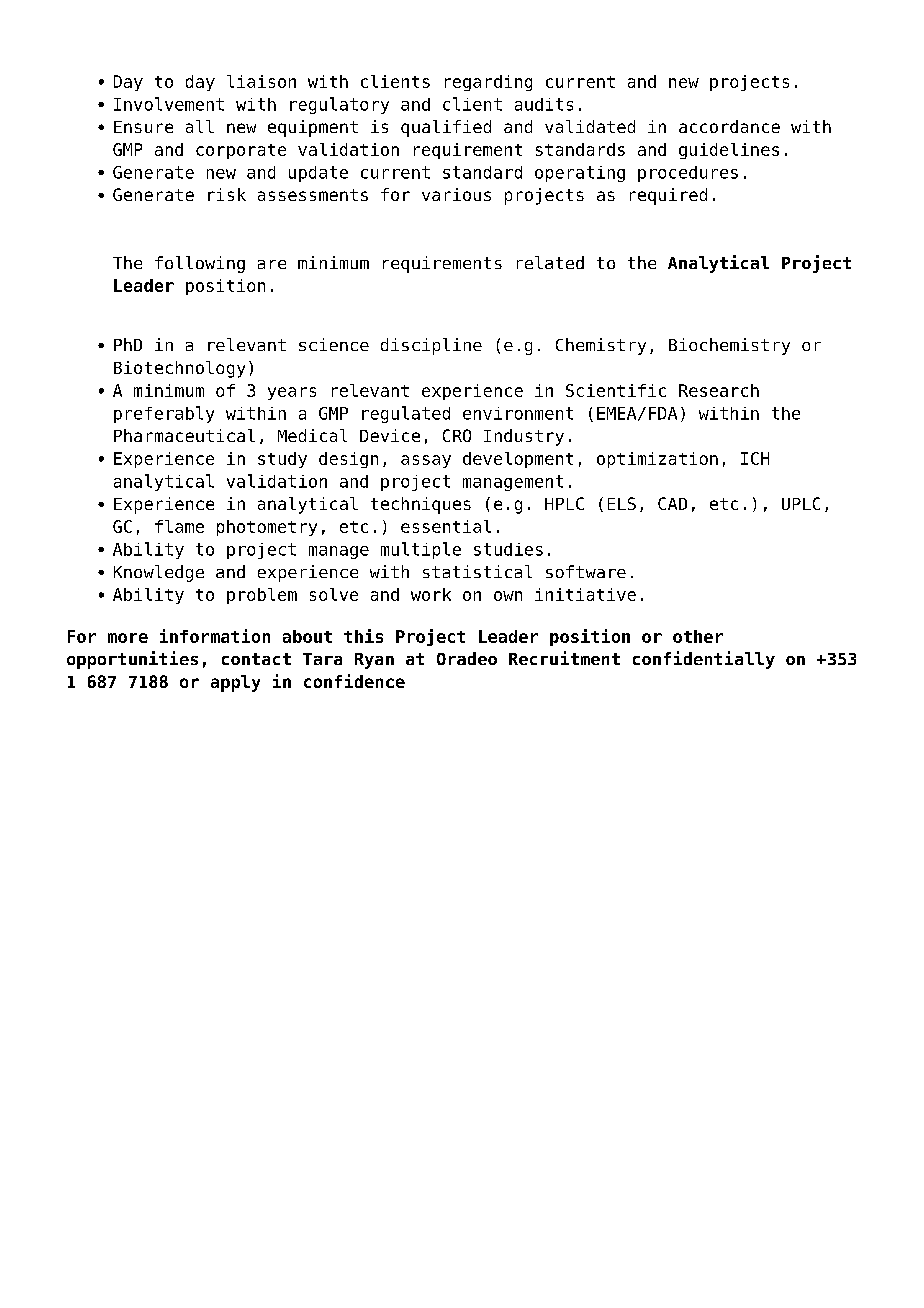  What do you see at coordinates (282, 460) in the screenshot?
I see `study` at bounding box center [282, 460].
